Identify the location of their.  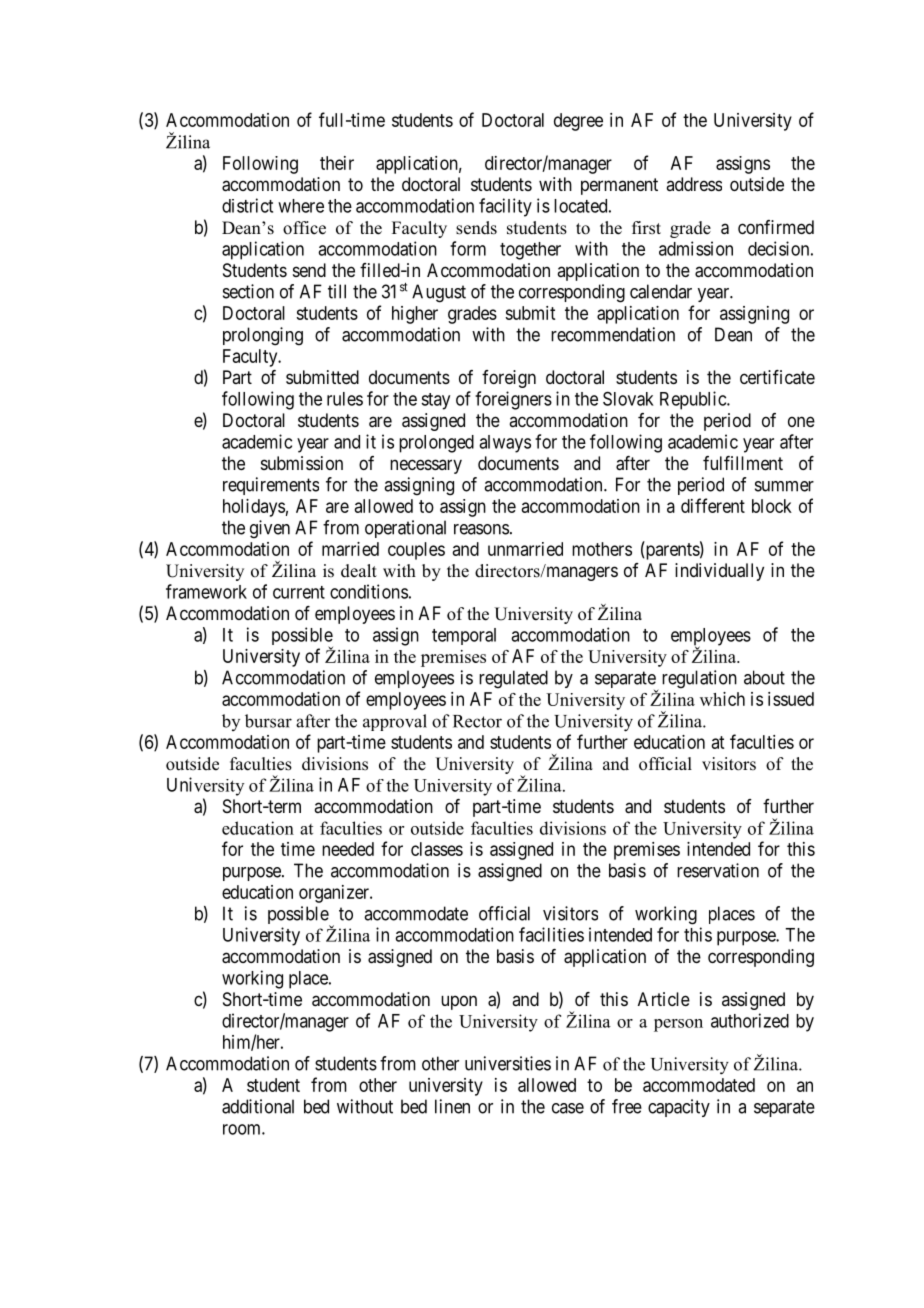
(337, 163).
